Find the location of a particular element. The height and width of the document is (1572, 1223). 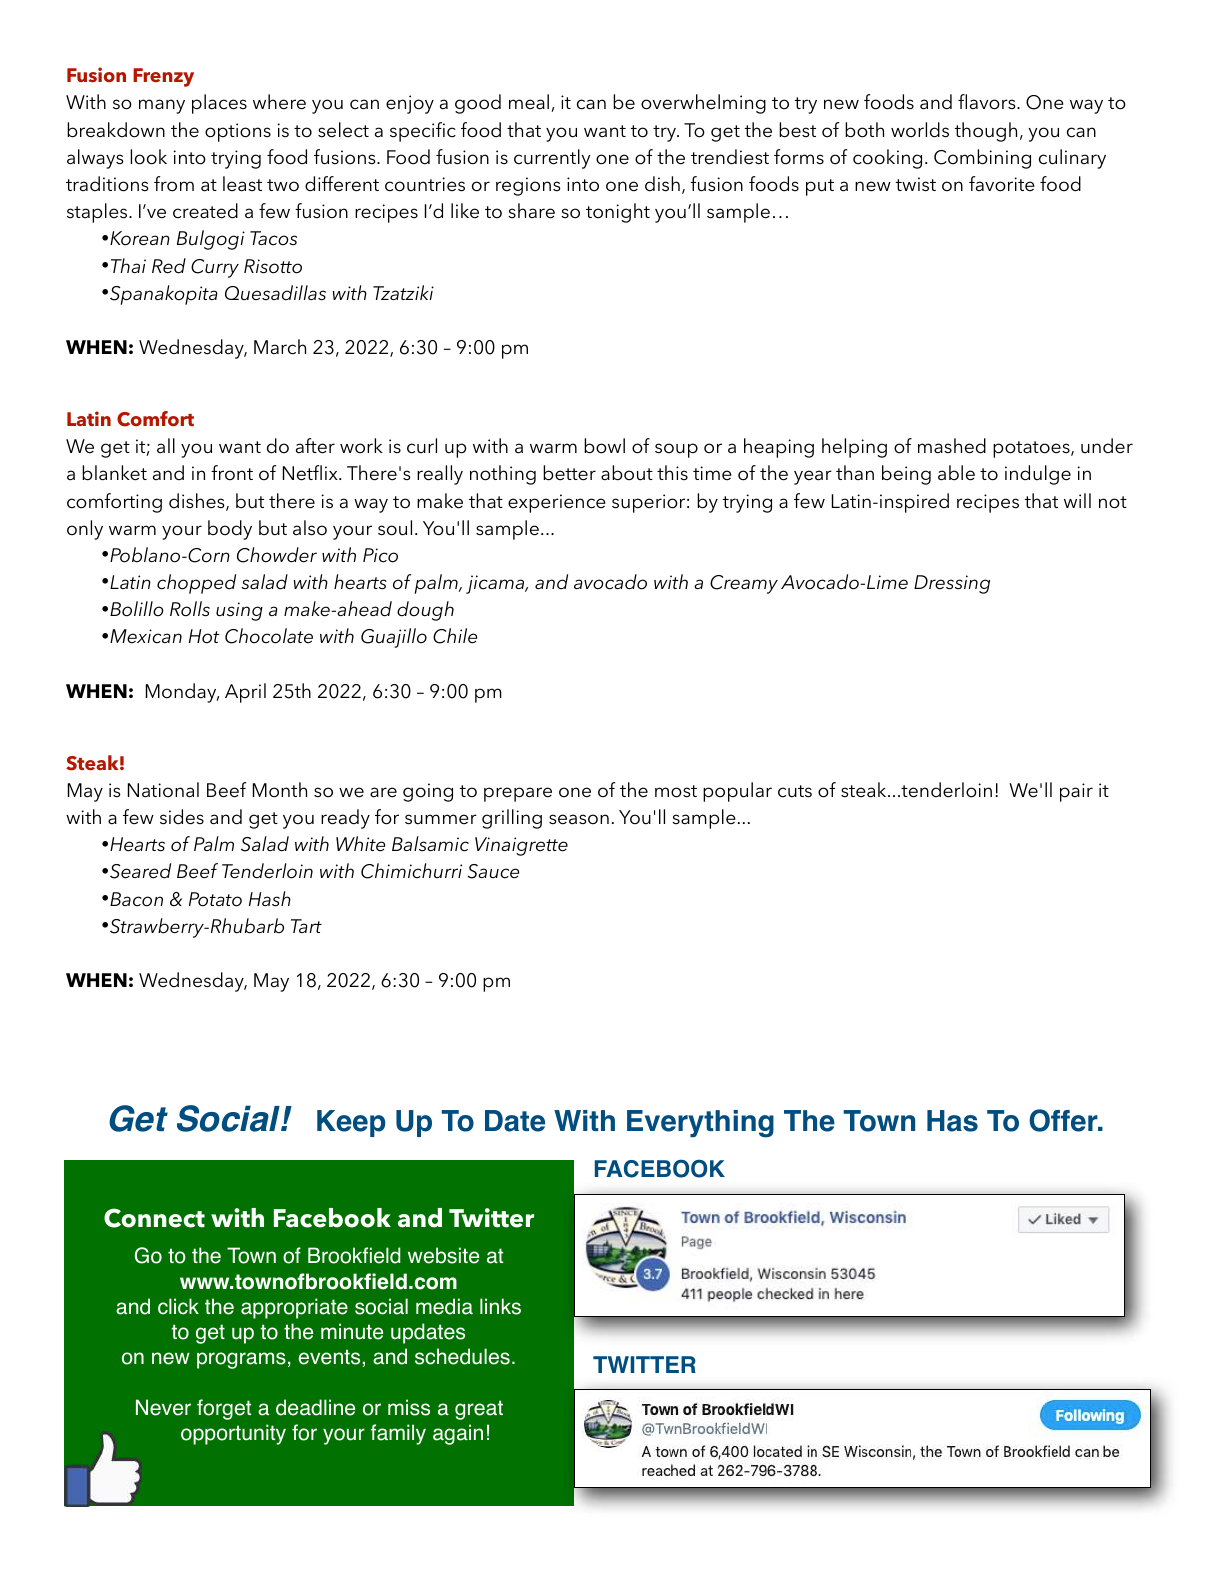

experience is located at coordinates (557, 503).
